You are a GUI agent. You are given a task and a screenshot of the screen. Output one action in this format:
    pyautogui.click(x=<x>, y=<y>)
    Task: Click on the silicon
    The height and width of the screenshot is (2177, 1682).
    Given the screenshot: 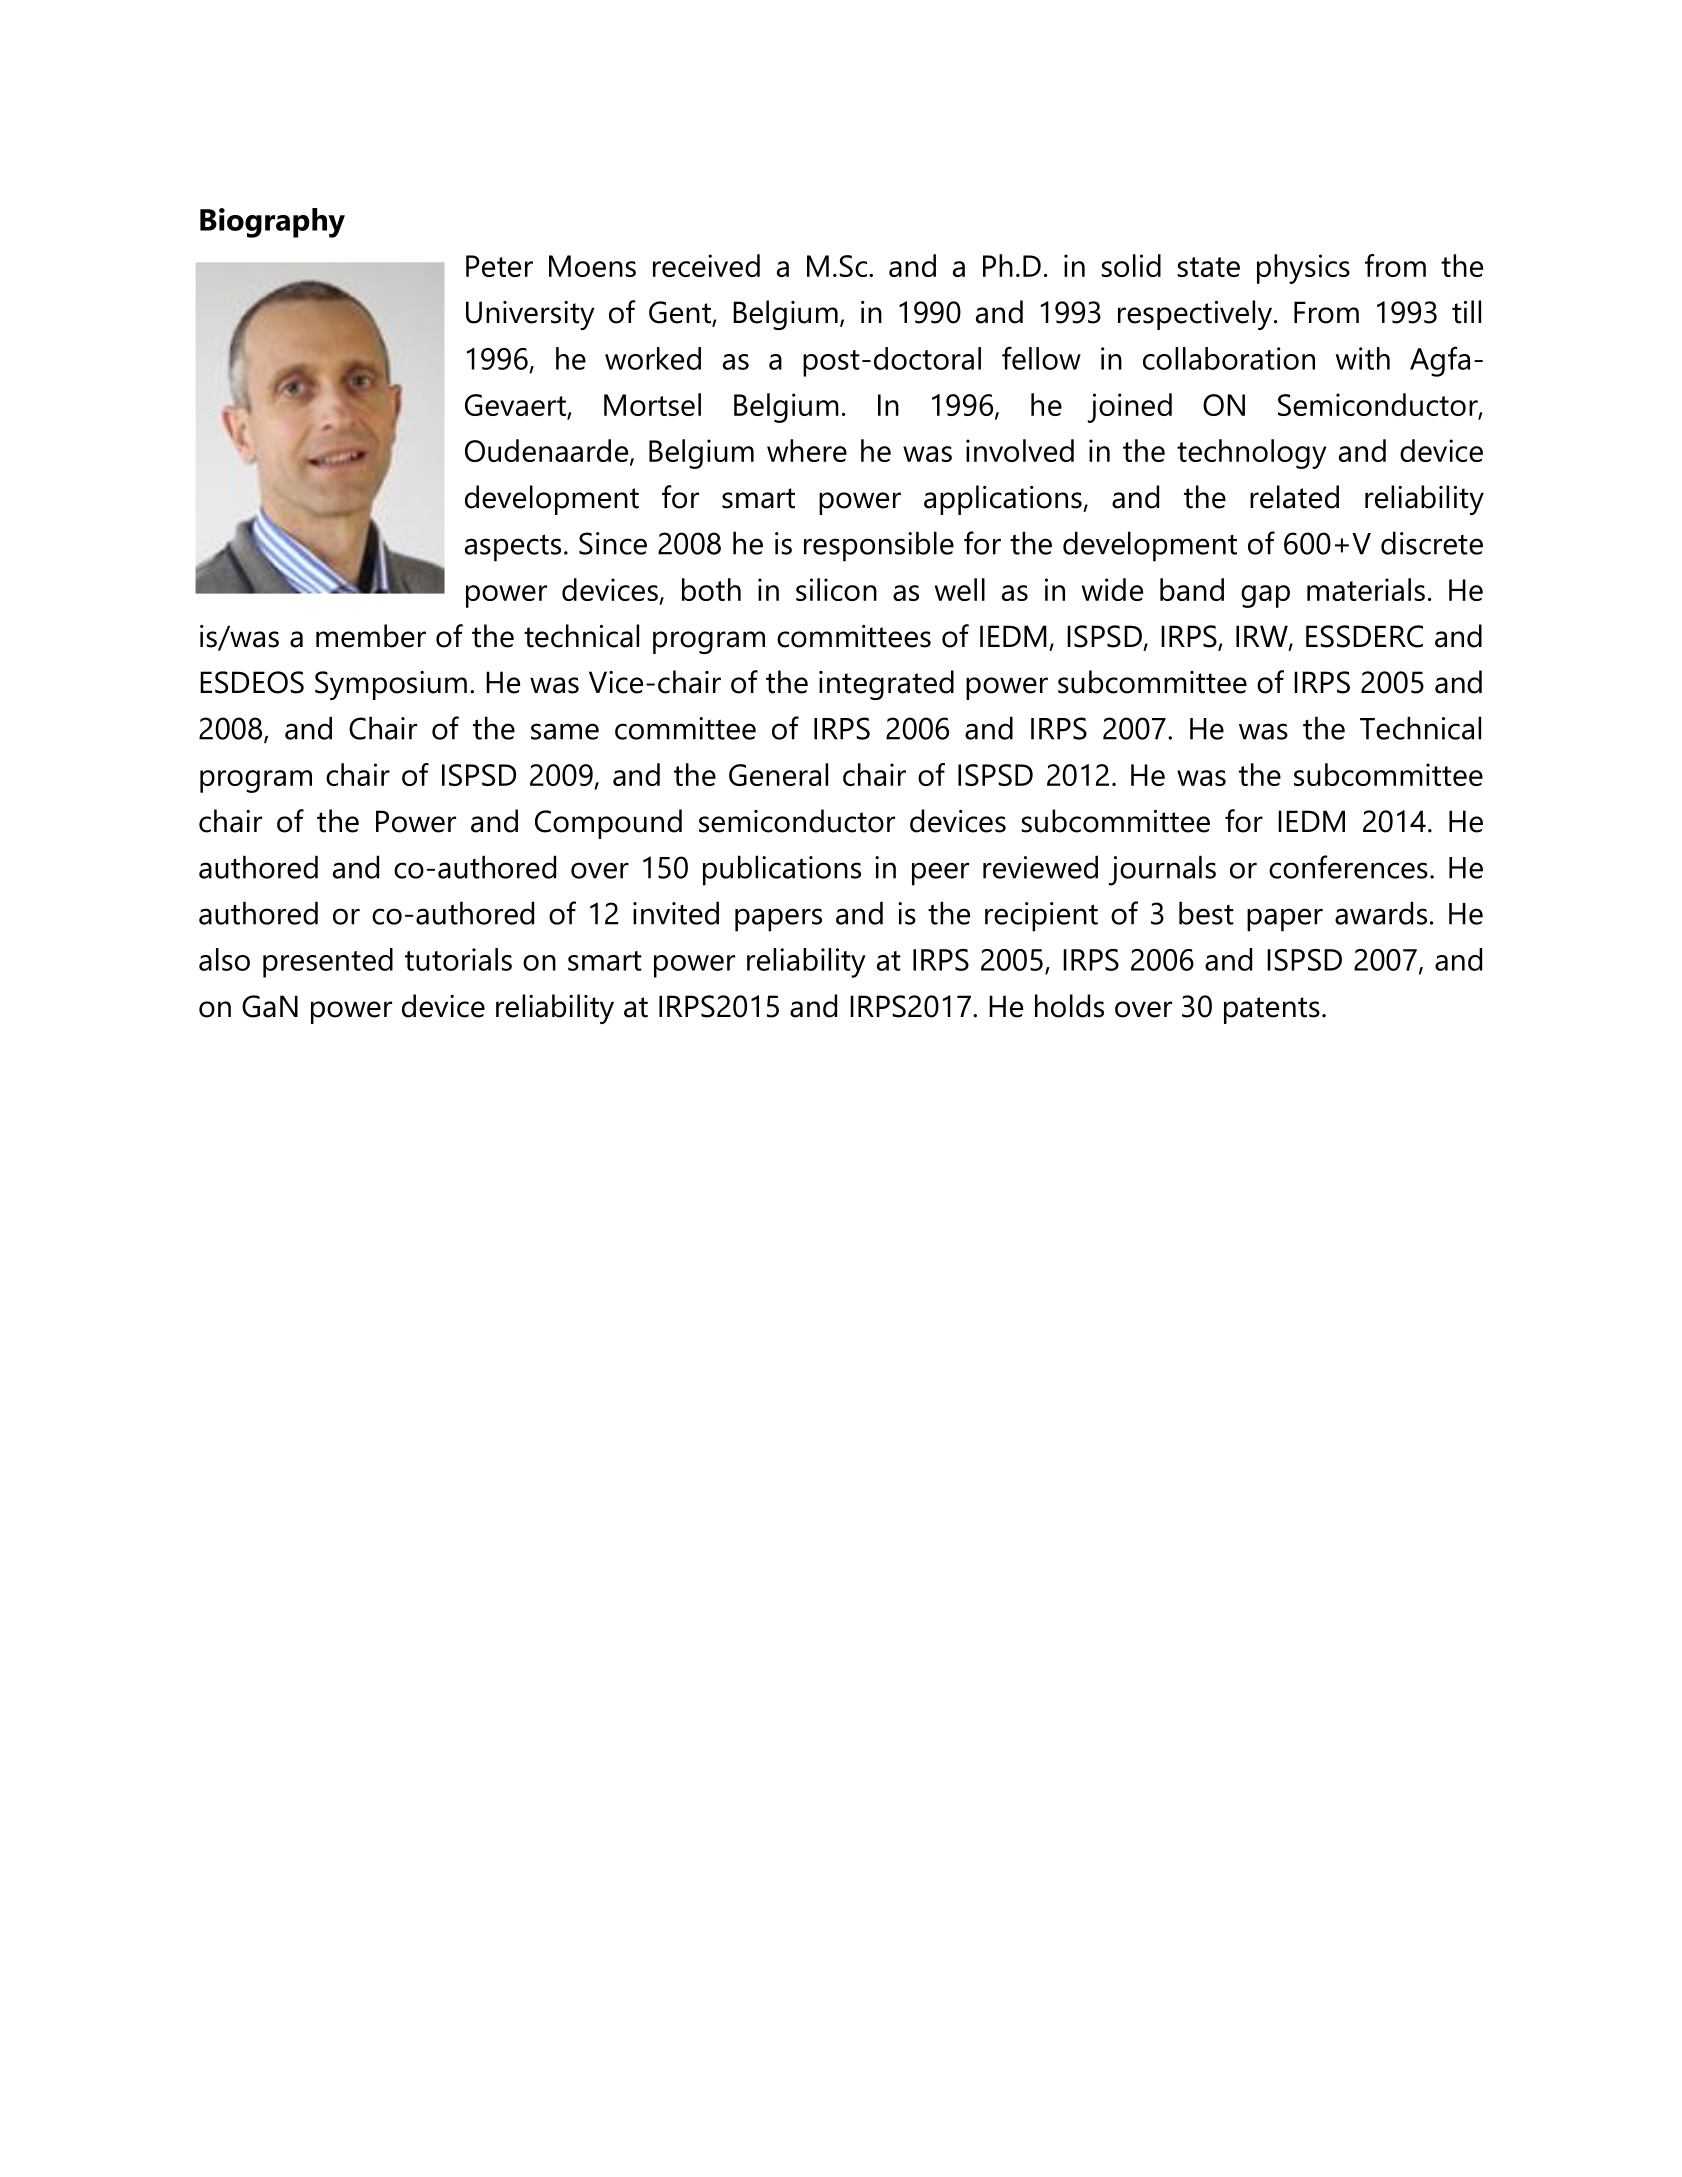 What is the action you would take?
    pyautogui.click(x=836, y=589)
